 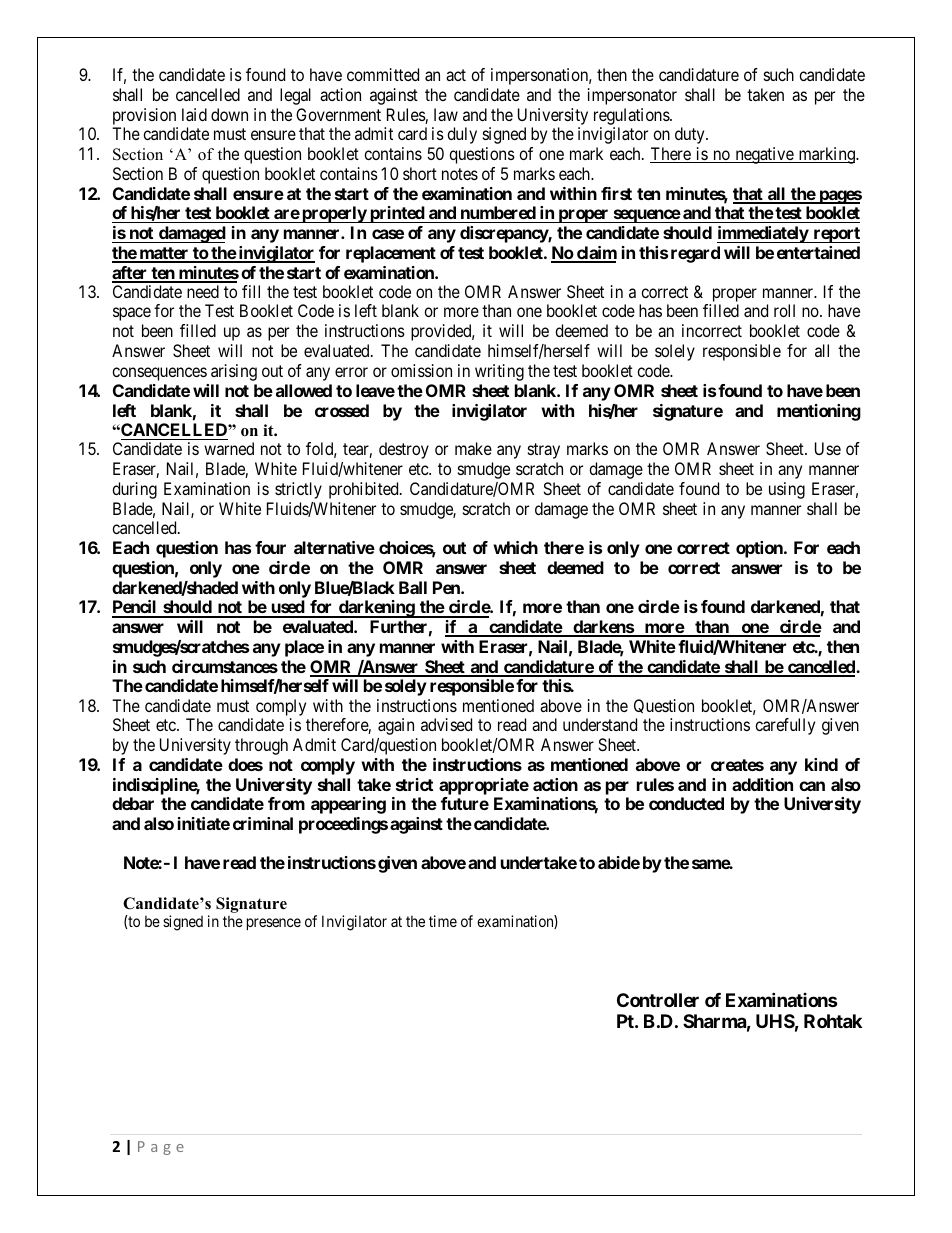 What do you see at coordinates (691, 135) in the document?
I see `duty` at bounding box center [691, 135].
